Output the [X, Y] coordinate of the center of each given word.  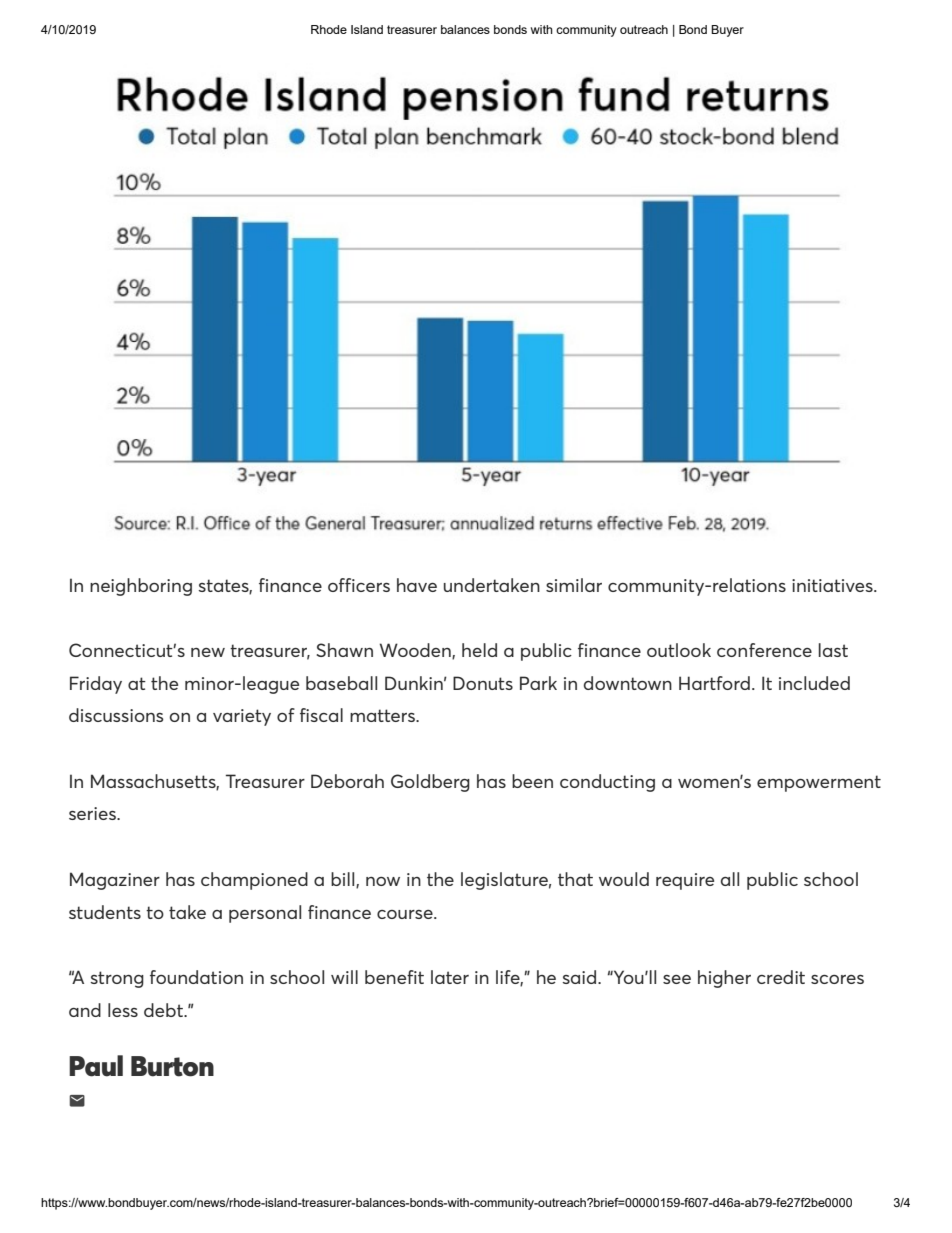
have [417, 585]
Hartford [714, 683]
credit [781, 977]
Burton [172, 1066]
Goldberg [430, 783]
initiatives [833, 585]
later [450, 977]
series [93, 813]
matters [383, 715]
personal [265, 914]
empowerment [819, 783]
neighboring [141, 587]
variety [242, 717]
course [406, 914]
